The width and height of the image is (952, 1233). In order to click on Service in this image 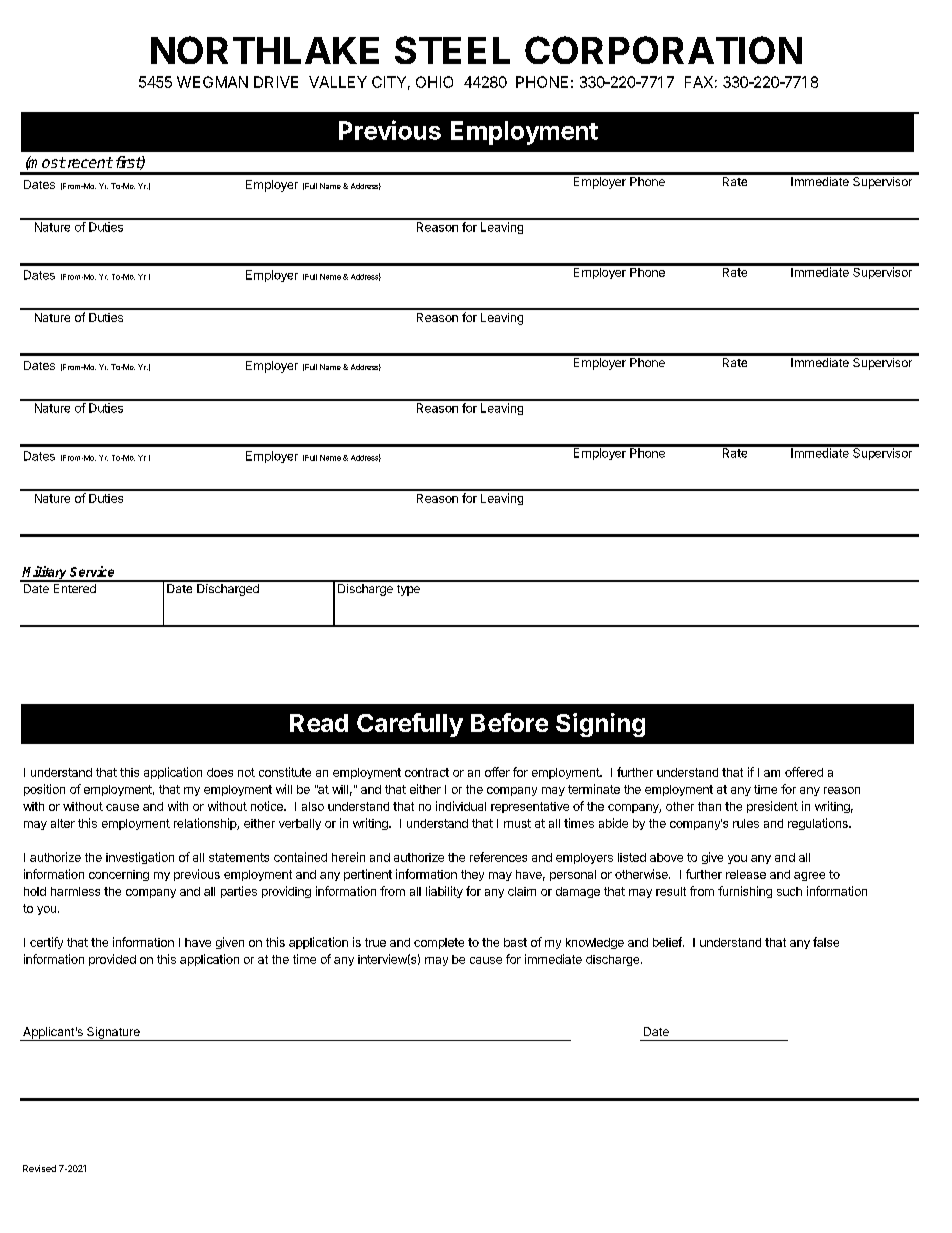, I will do `click(92, 571)`.
